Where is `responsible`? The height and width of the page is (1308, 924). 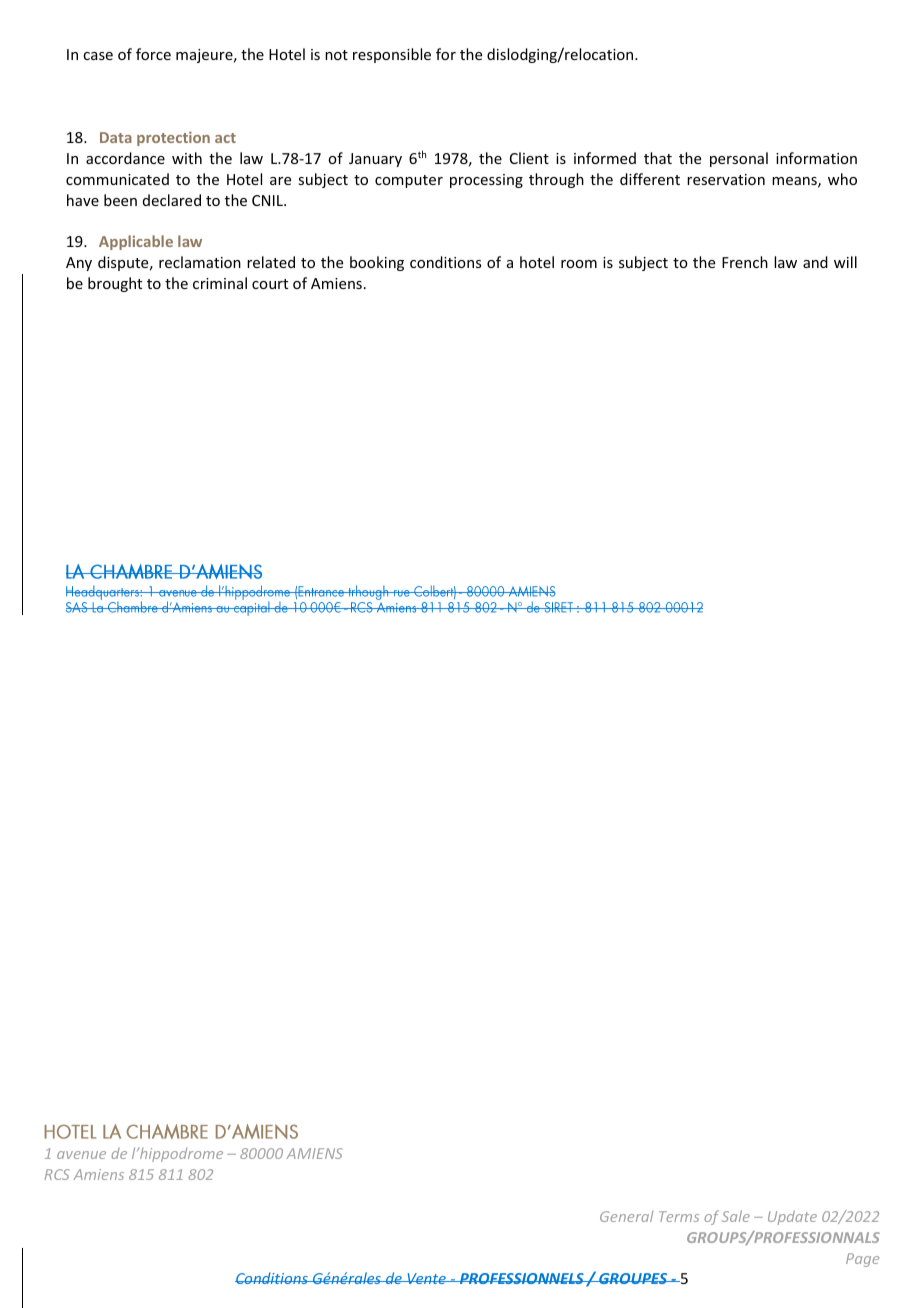 responsible is located at coordinates (392, 55).
